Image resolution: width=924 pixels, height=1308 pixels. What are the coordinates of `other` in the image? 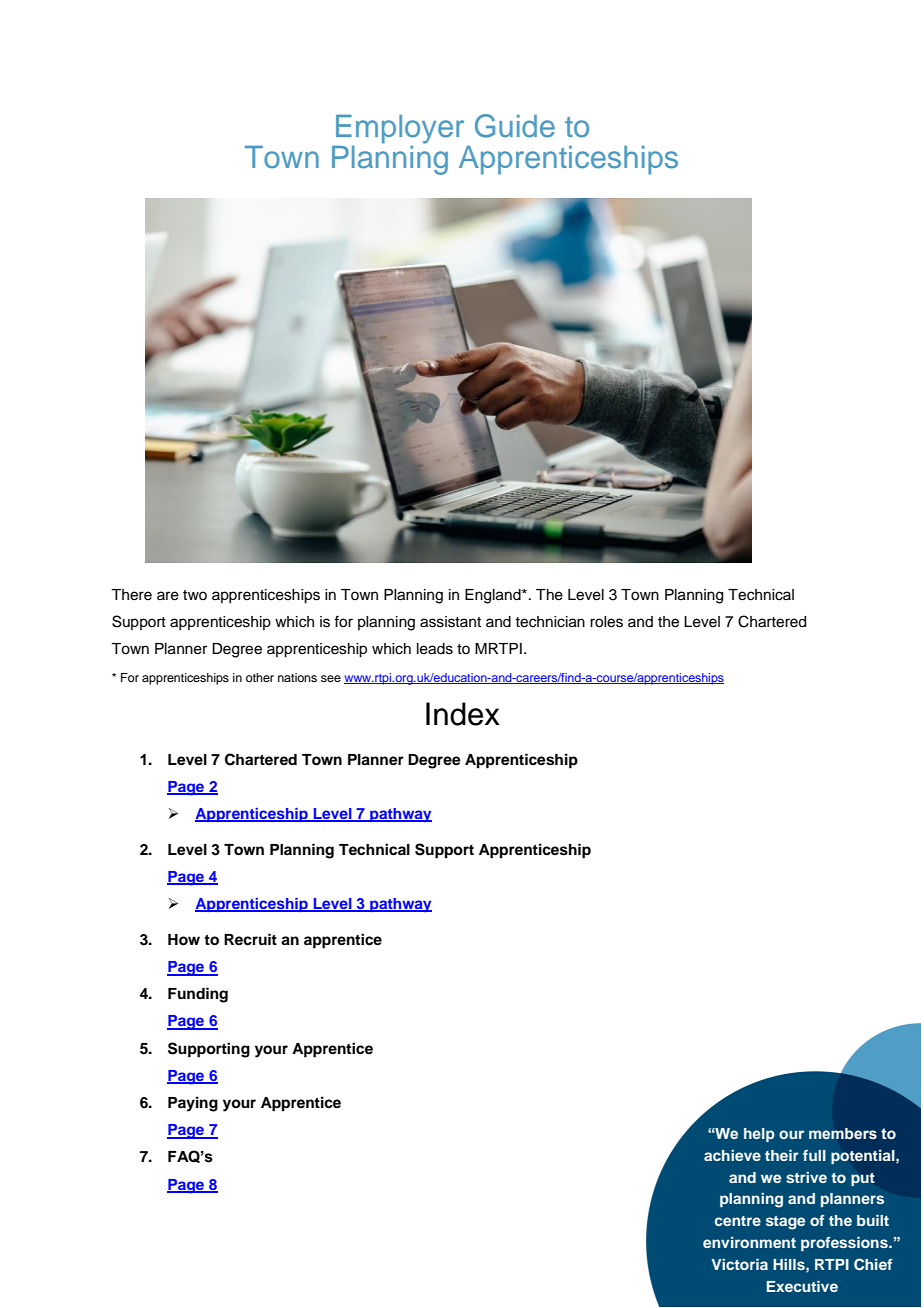 It's located at (260, 677).
